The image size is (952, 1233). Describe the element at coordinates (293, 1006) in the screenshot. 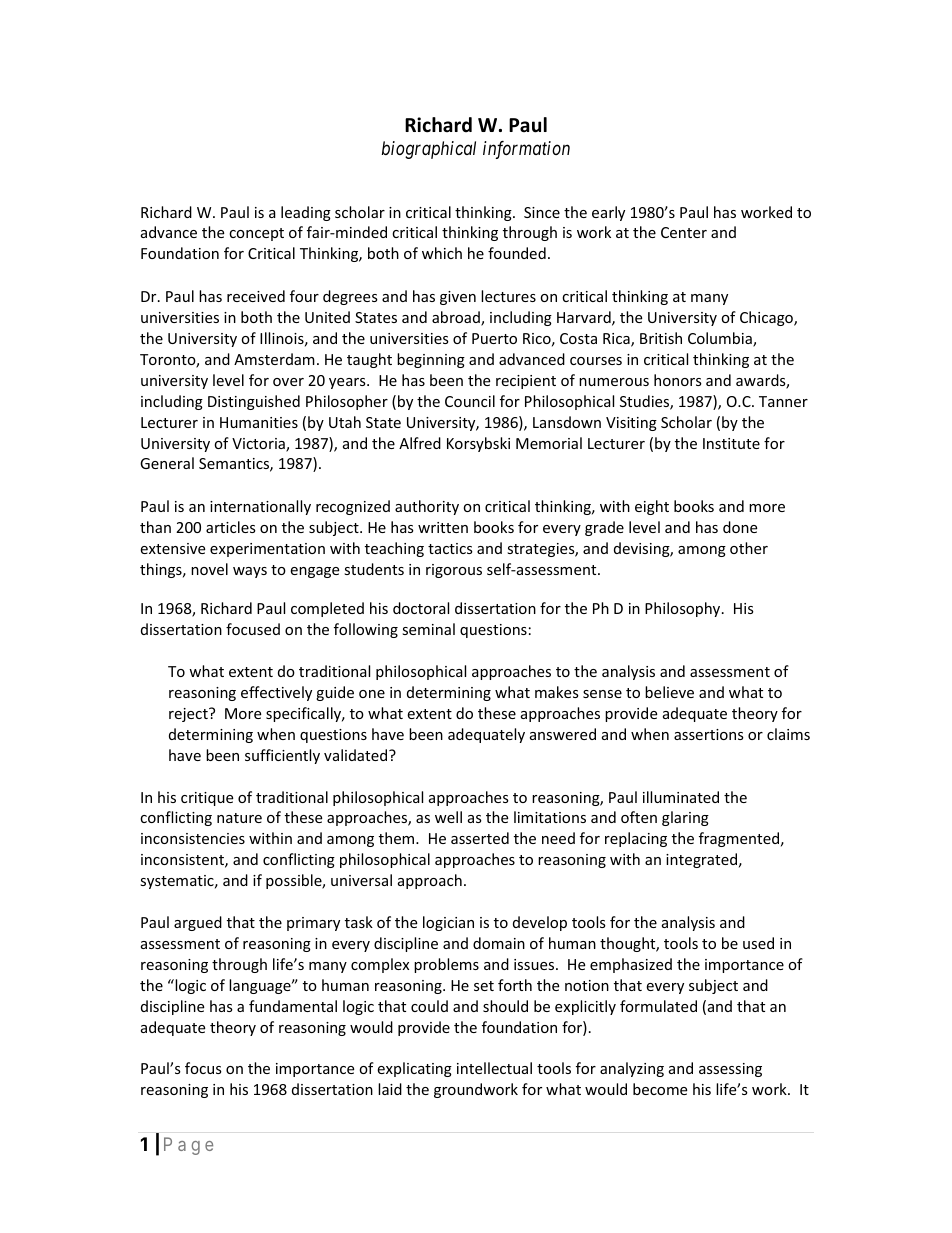

I see `fundamental` at that location.
